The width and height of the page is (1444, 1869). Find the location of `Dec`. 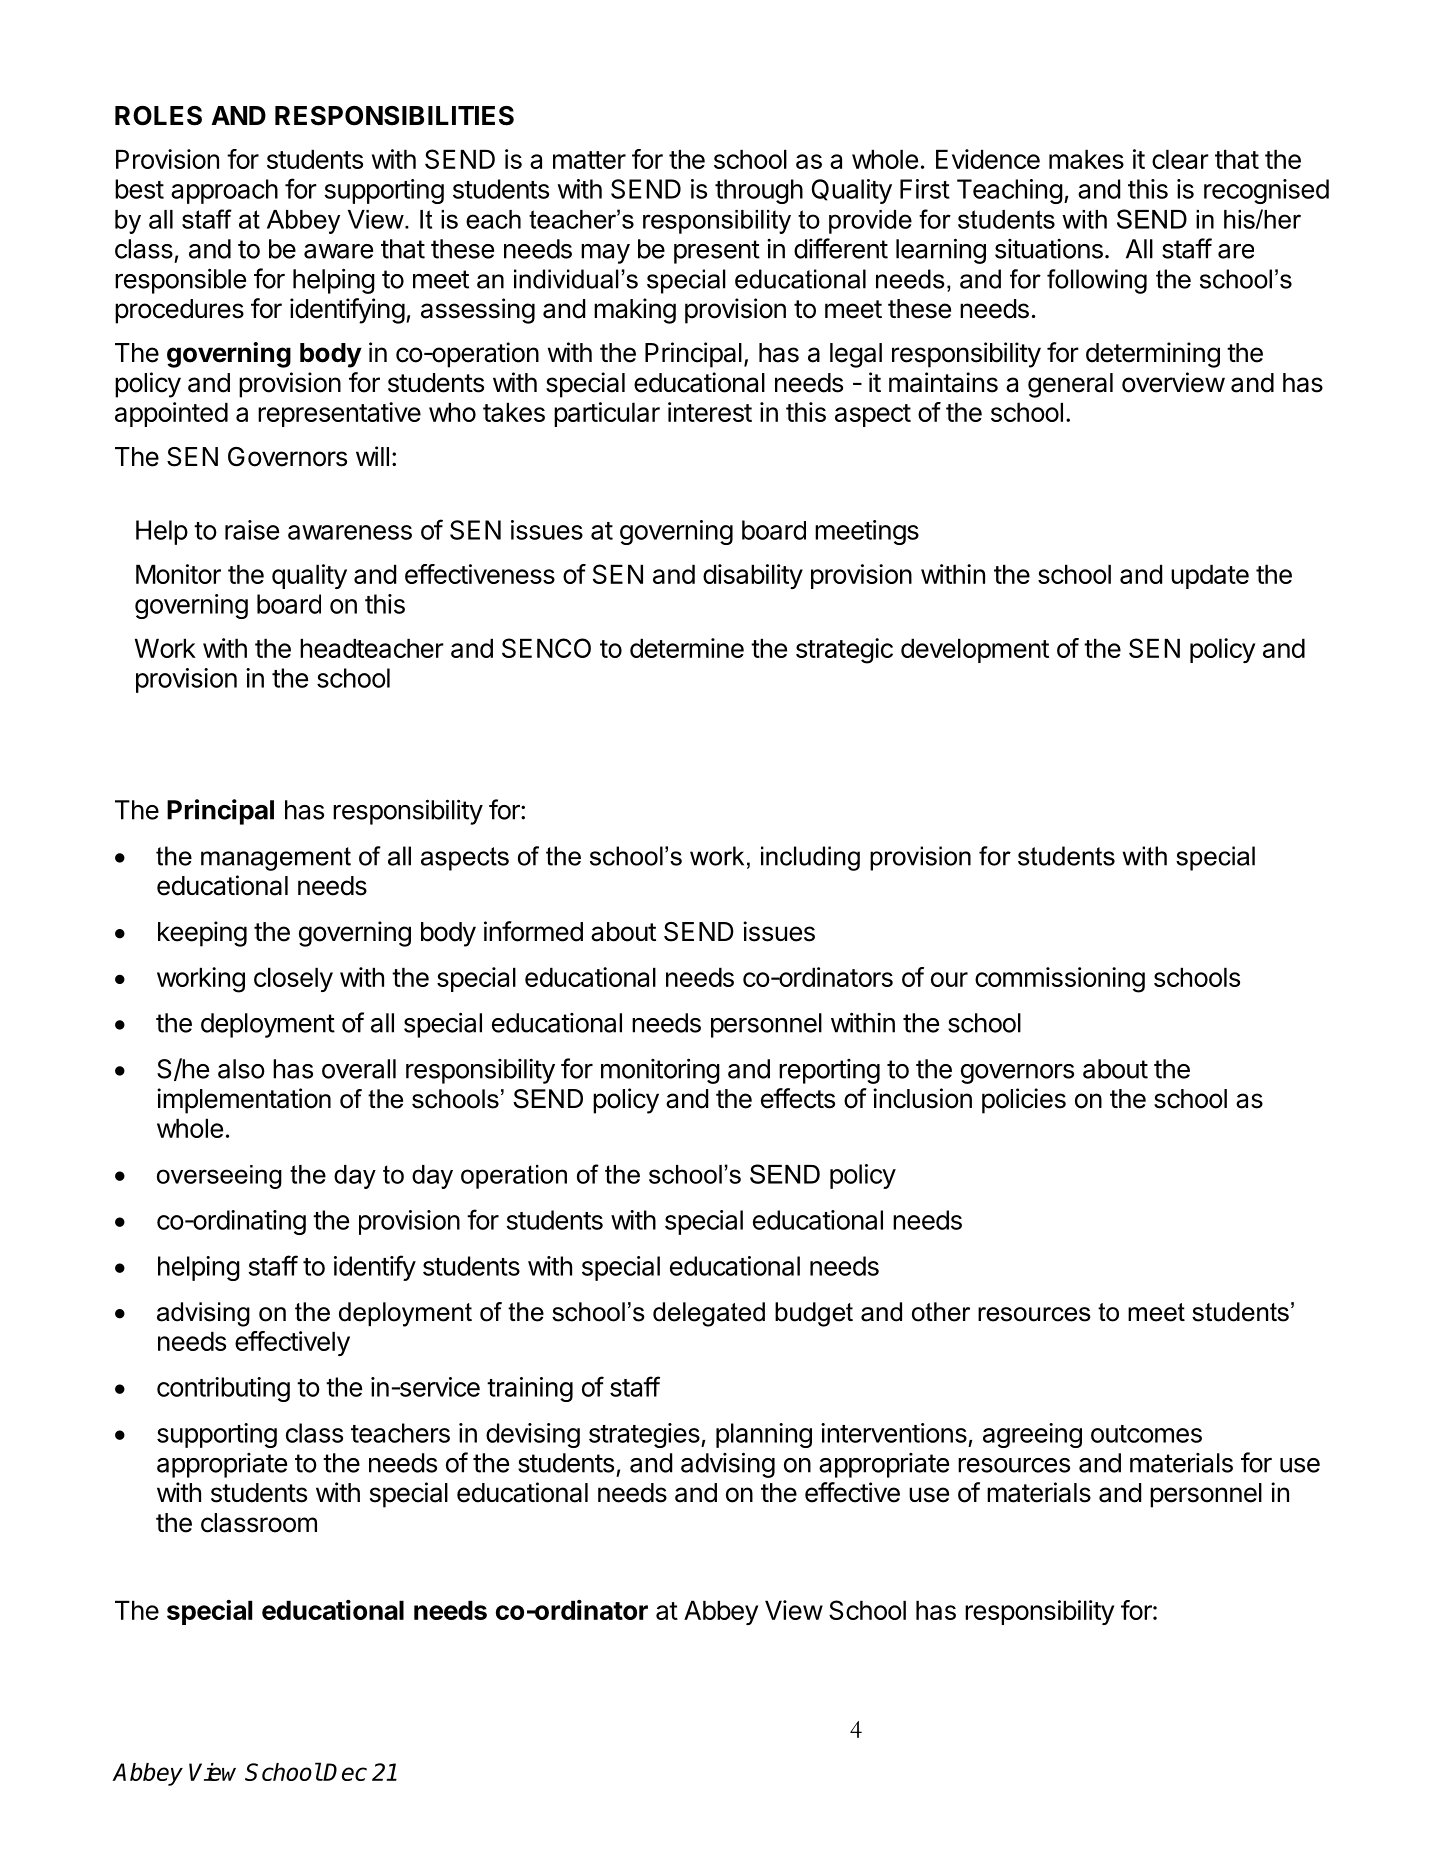

Dec is located at coordinates (345, 1772).
